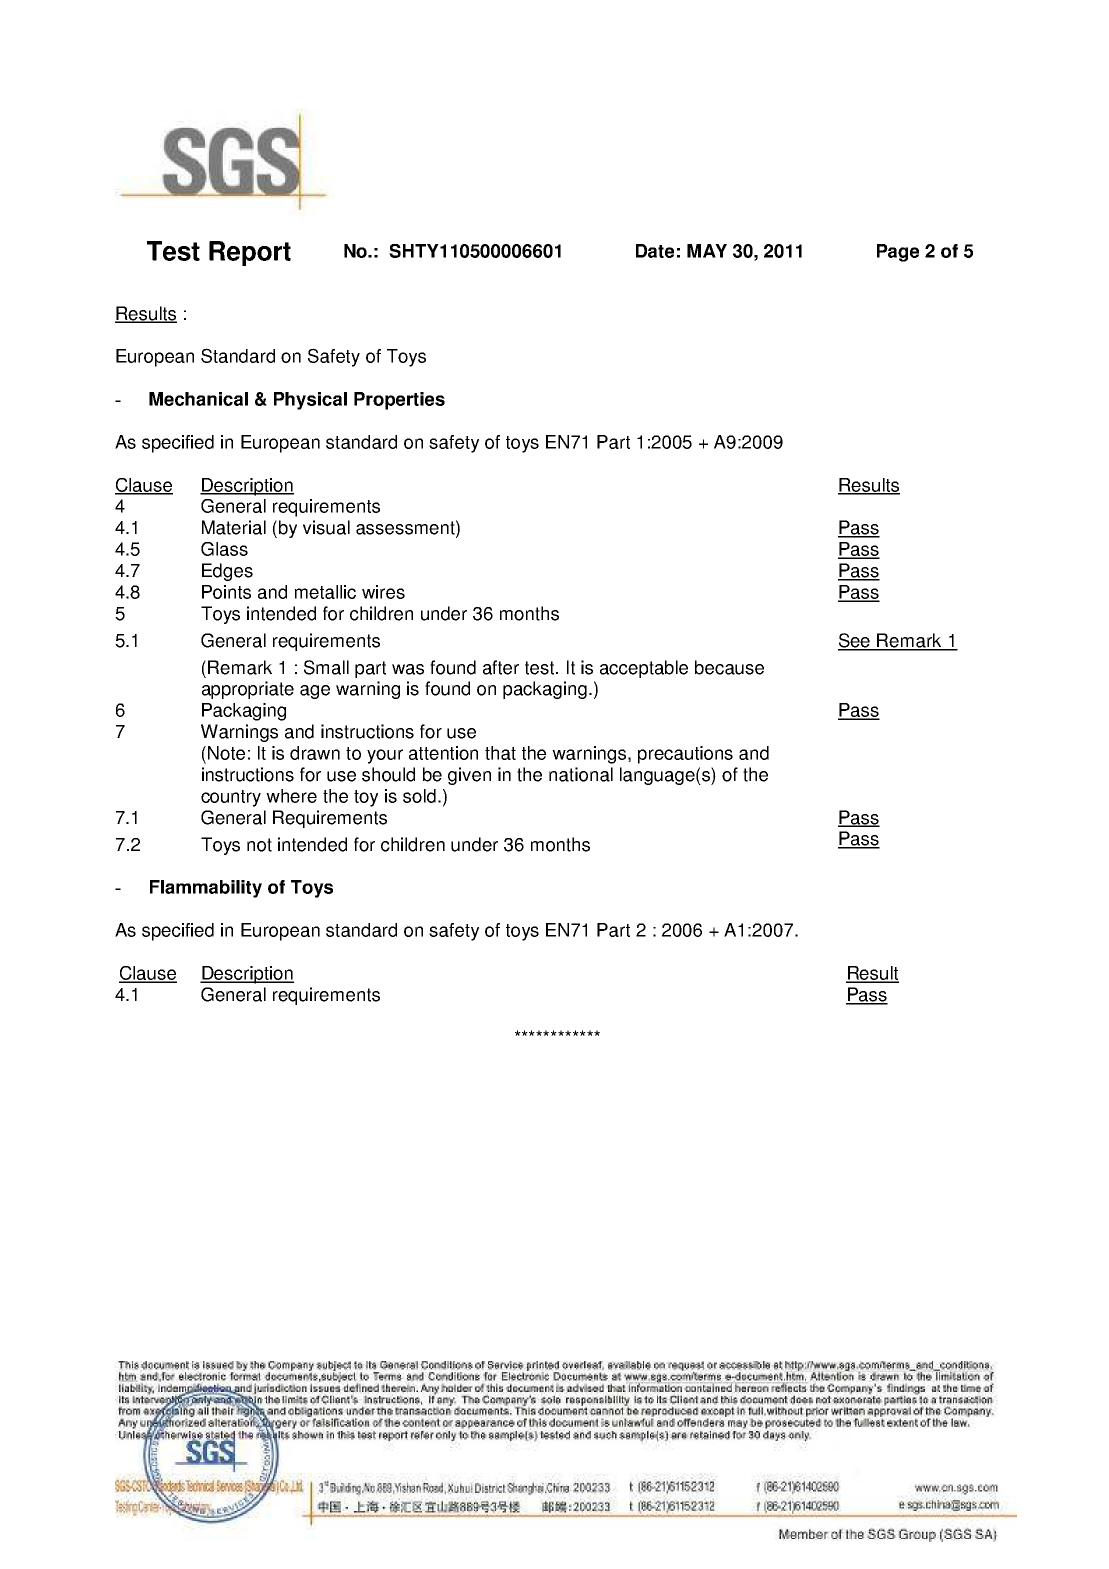 The width and height of the document is (1109, 1569). I want to click on wires, so click(383, 592).
